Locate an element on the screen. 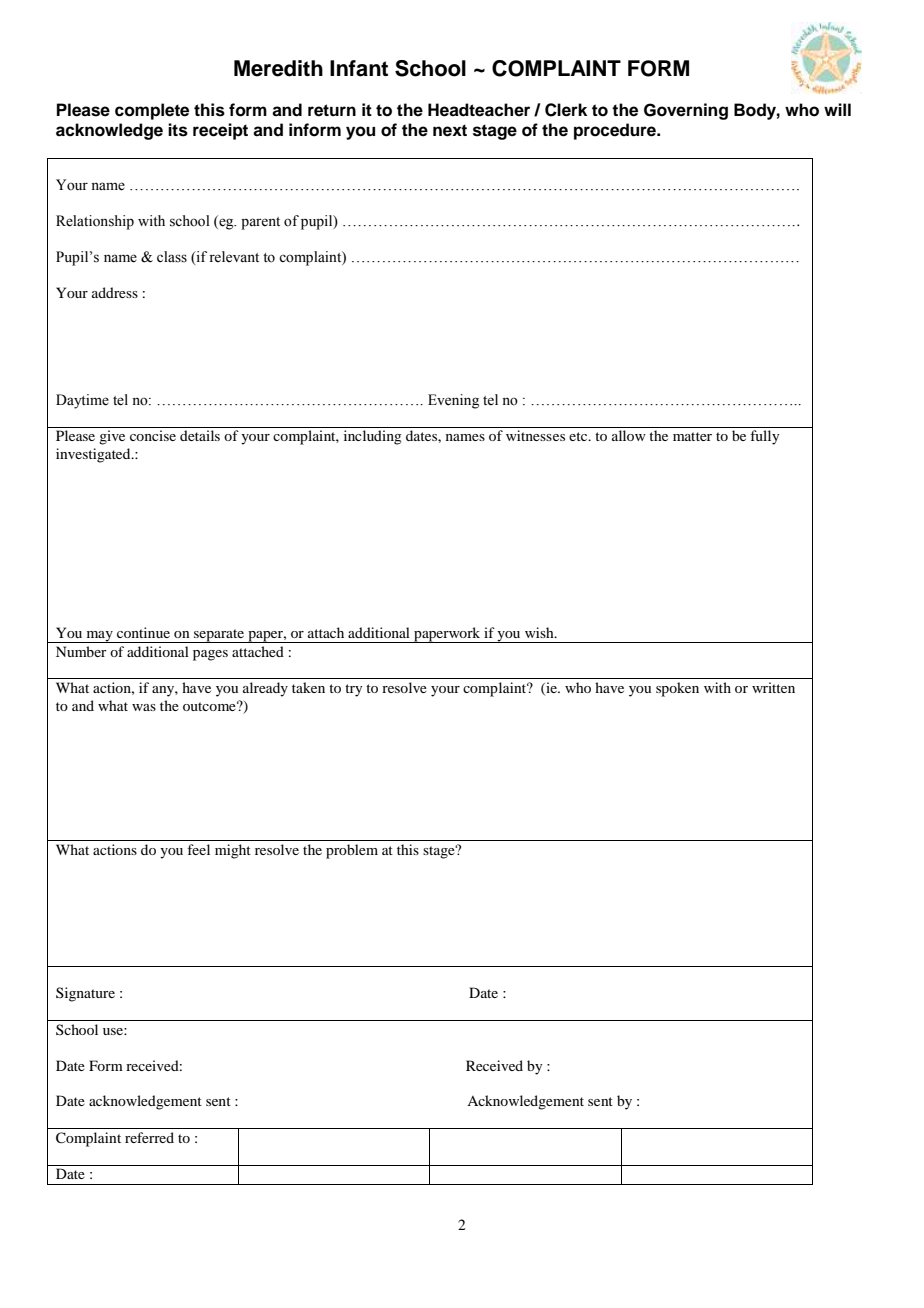 The image size is (924, 1308). problem is located at coordinates (352, 851).
